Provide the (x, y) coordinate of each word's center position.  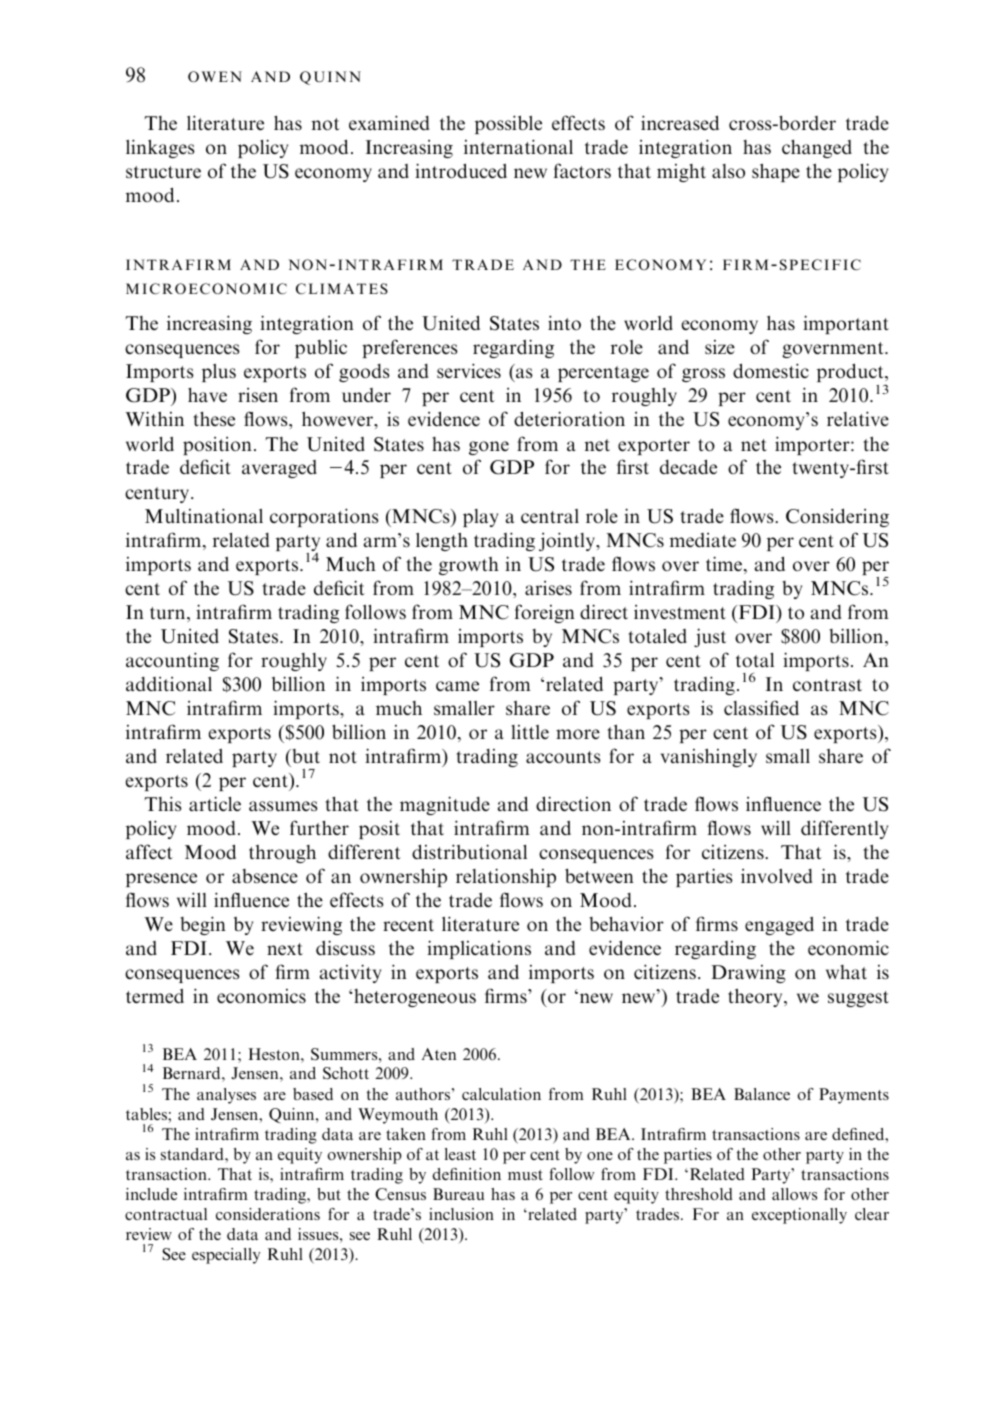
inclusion (461, 1214)
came (457, 686)
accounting (172, 661)
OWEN (215, 76)
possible (508, 124)
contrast (827, 685)
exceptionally (799, 1216)
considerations (268, 1214)
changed (817, 149)
